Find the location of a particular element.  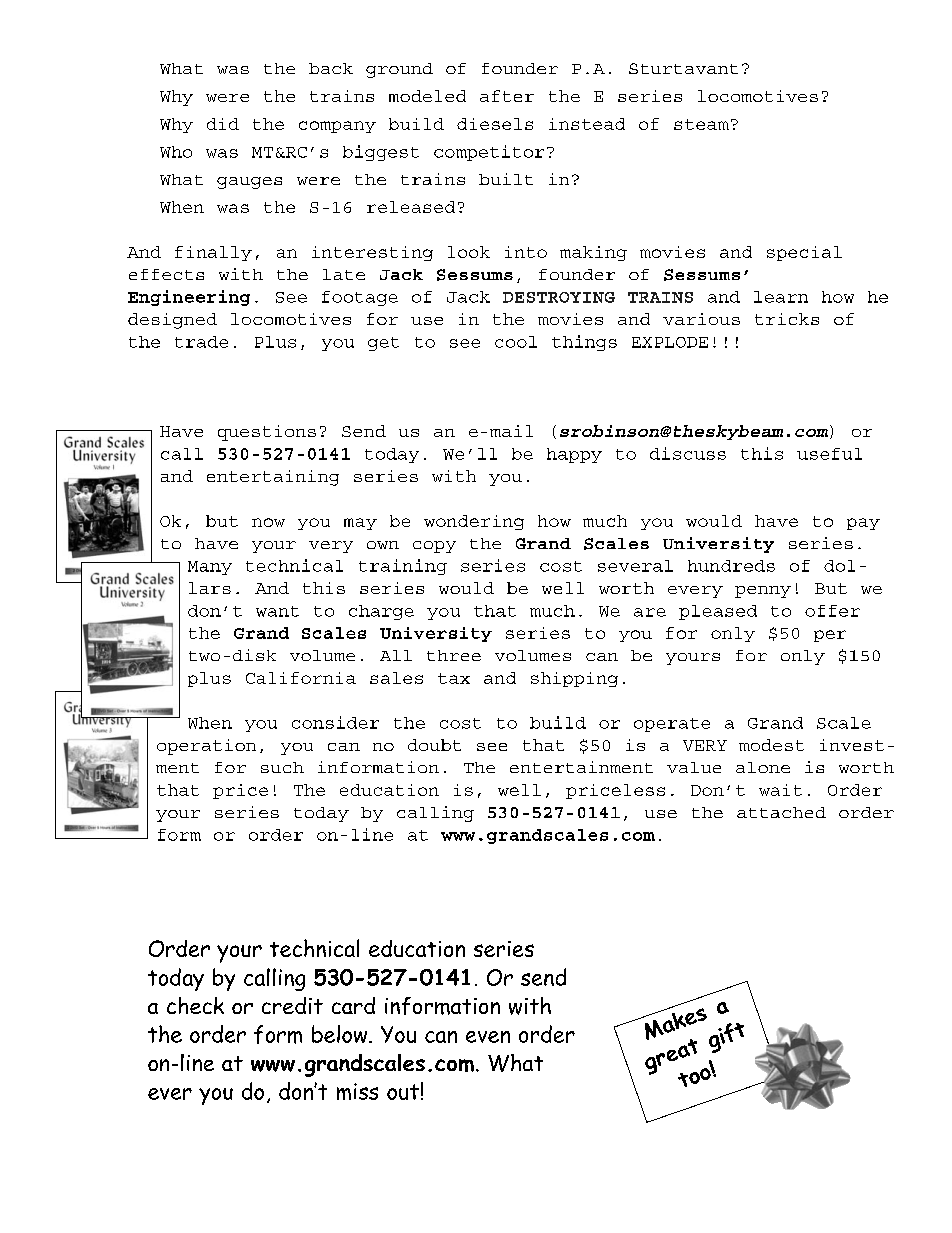

after is located at coordinates (507, 96).
